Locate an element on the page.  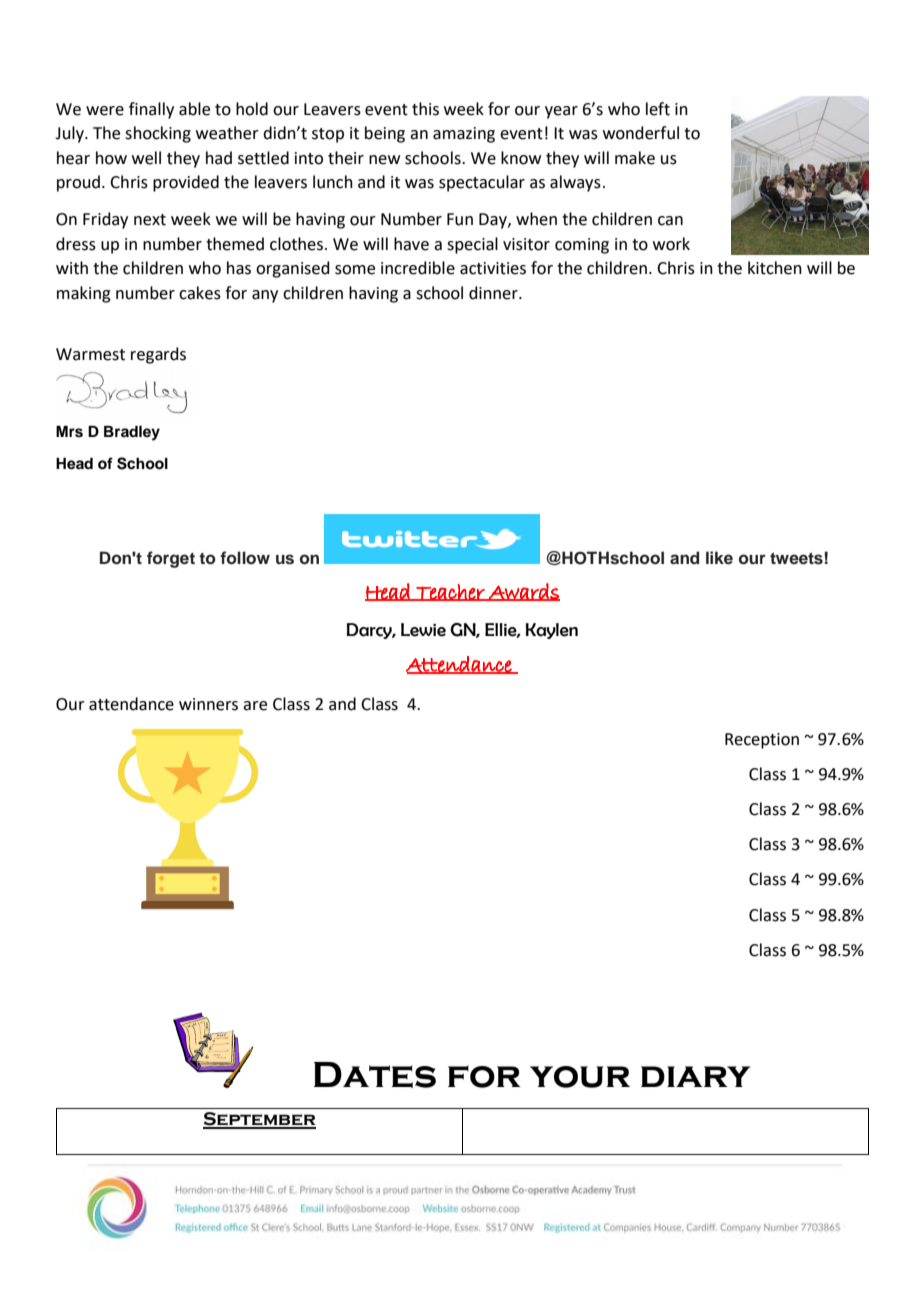
wonderful is located at coordinates (641, 133).
